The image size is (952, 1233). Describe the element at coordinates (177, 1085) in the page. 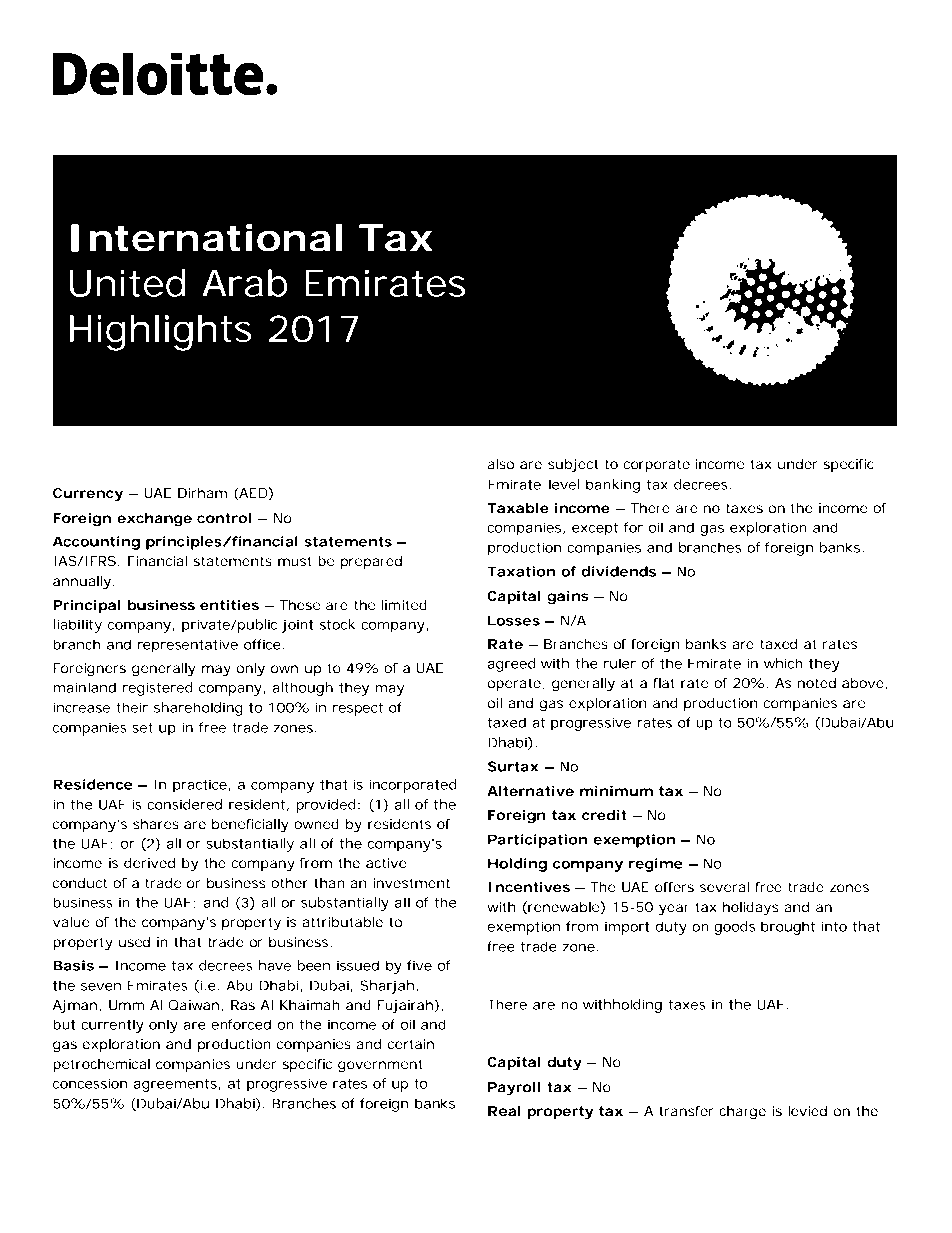

I see `agreements` at that location.
